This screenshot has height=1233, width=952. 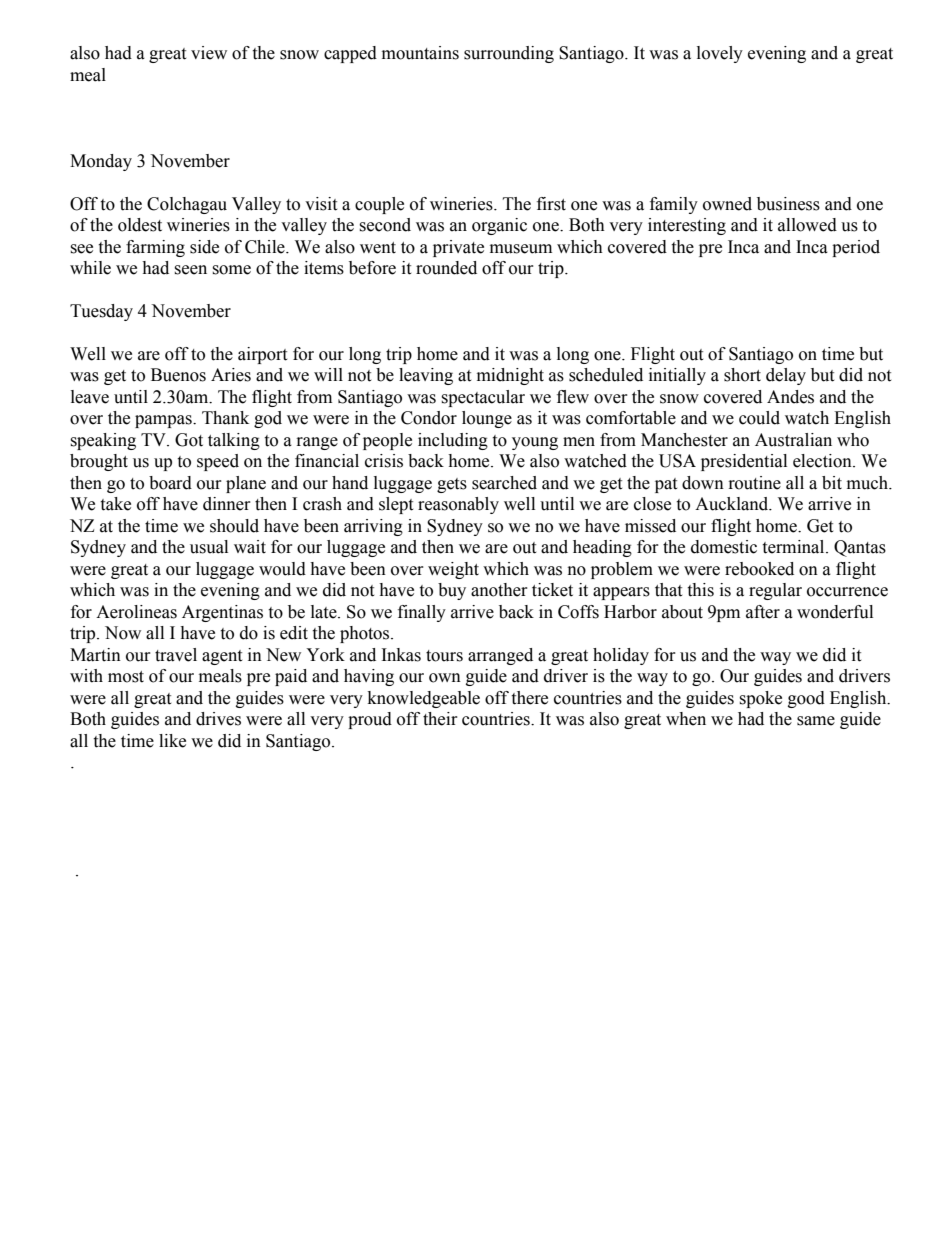 What do you see at coordinates (209, 547) in the screenshot?
I see `usual` at bounding box center [209, 547].
